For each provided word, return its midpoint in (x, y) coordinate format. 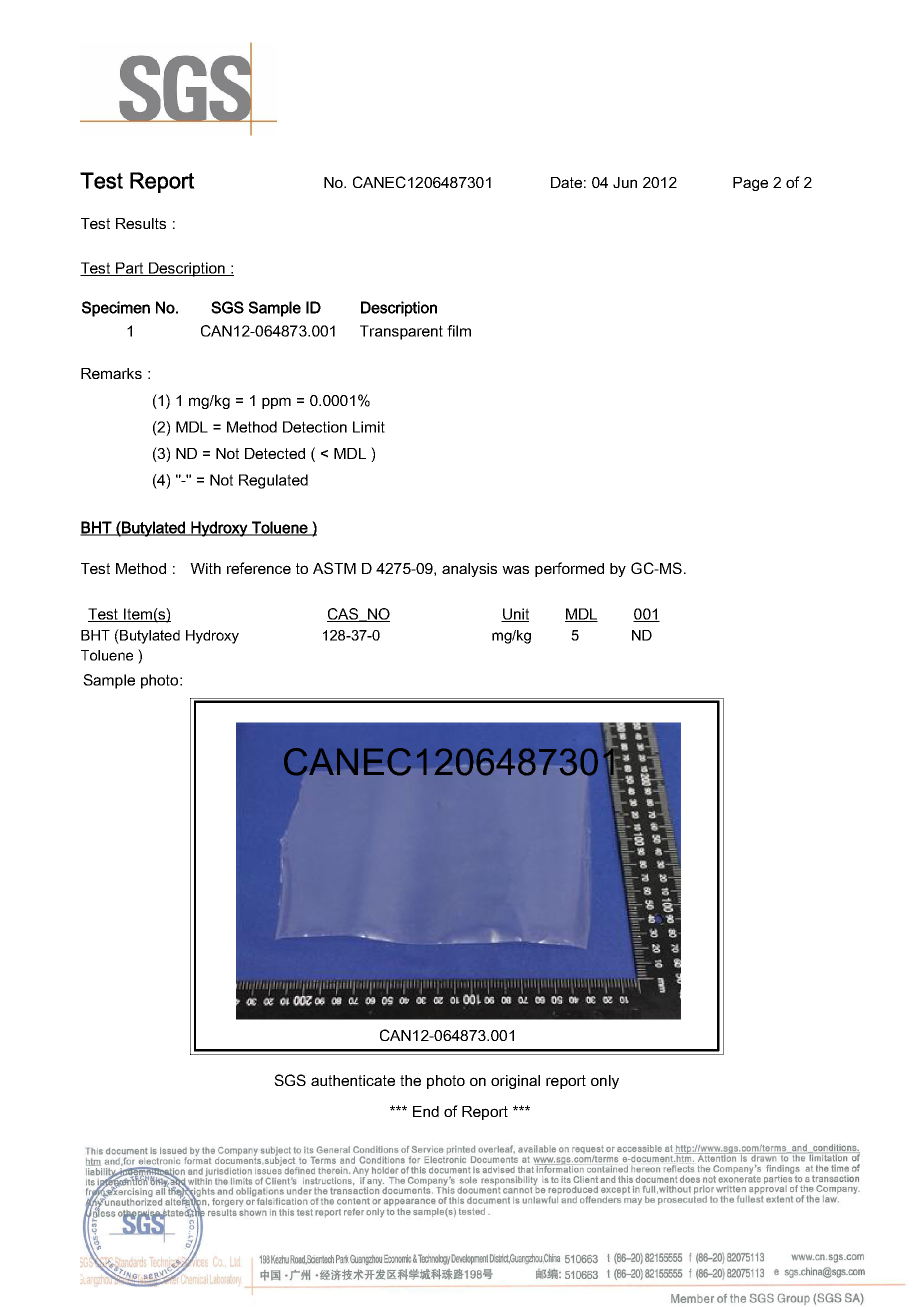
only (605, 1082)
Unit (515, 615)
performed (569, 569)
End (426, 1111)
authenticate (353, 1080)
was (515, 569)
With (205, 568)
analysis (469, 570)
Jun (625, 182)
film (459, 331)
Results (141, 223)
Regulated (273, 481)
